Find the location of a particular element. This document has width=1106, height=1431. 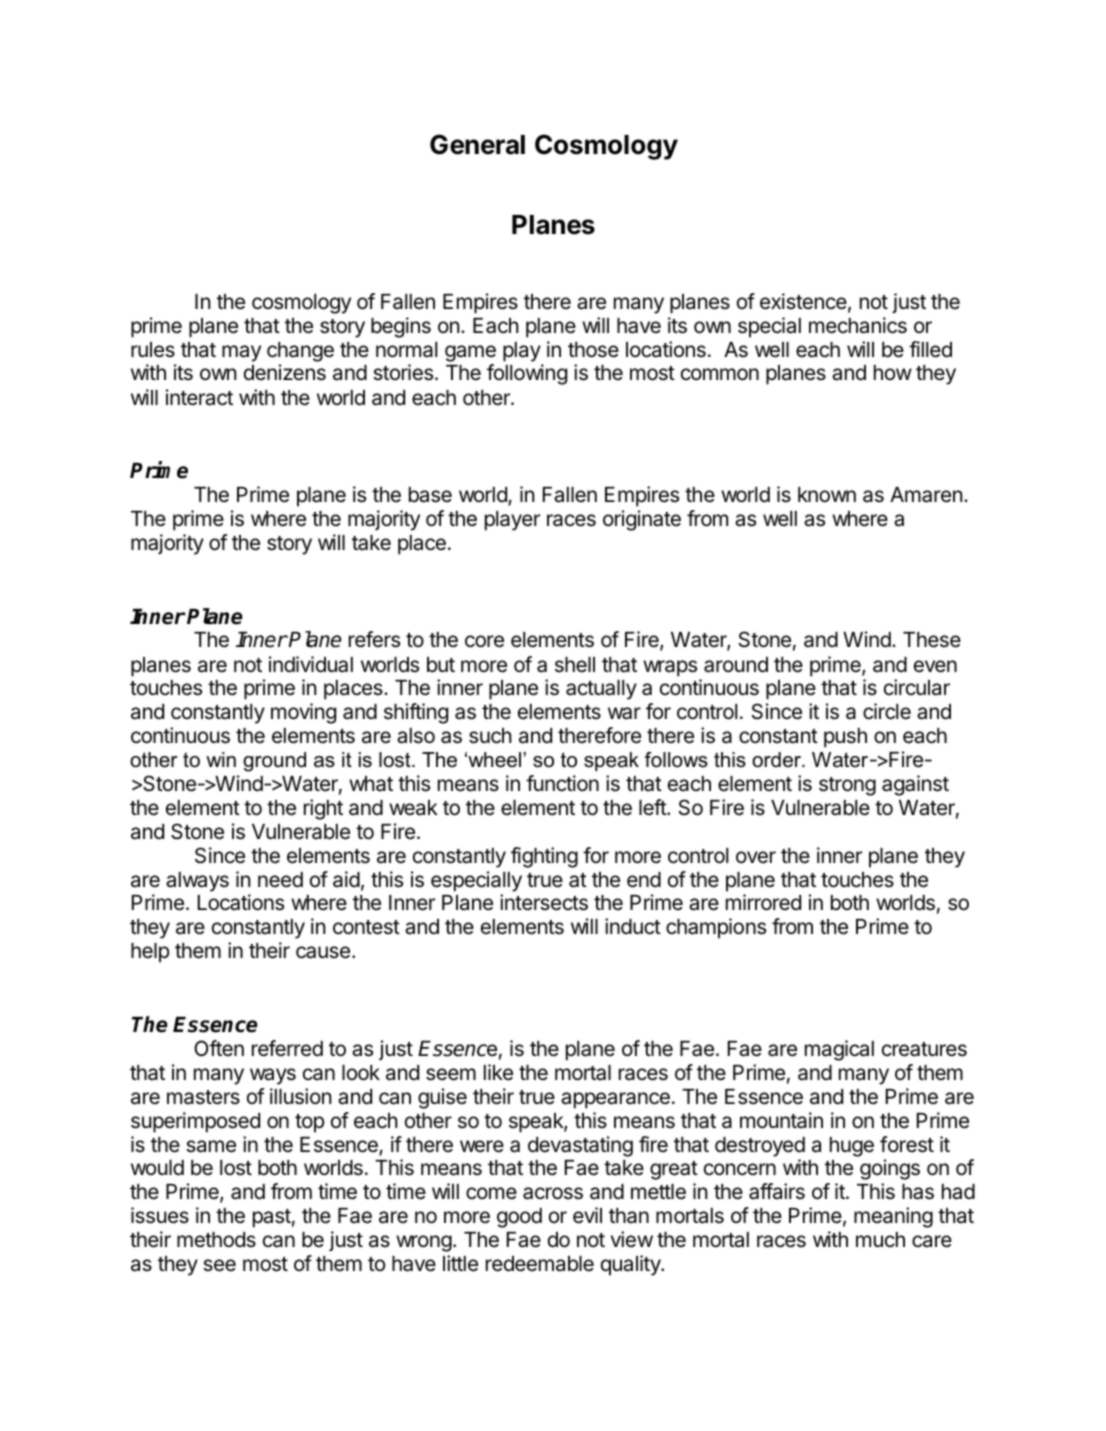

magical is located at coordinates (839, 1050).
